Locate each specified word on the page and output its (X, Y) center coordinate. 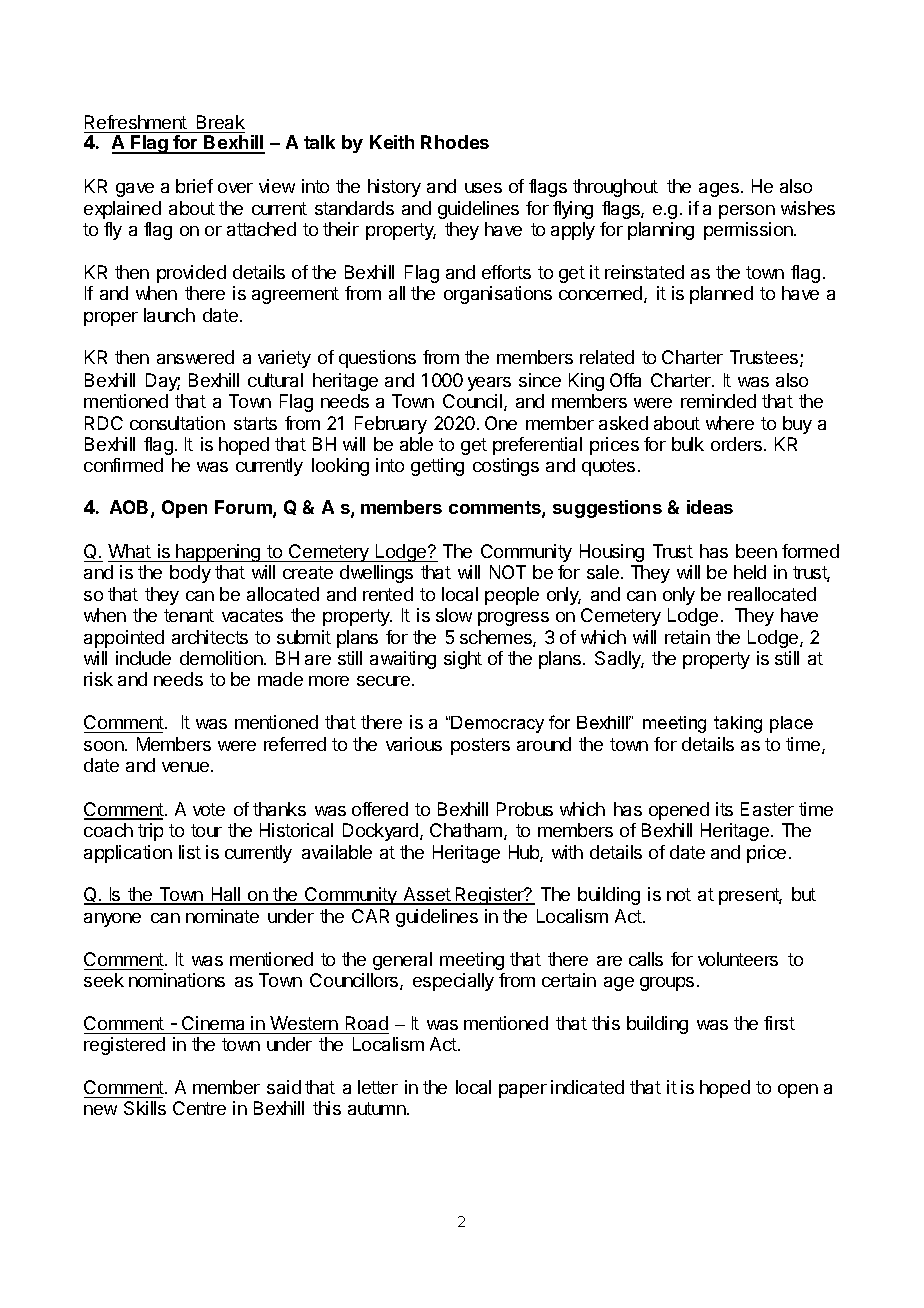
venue (185, 767)
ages (719, 190)
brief (194, 186)
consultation (177, 423)
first (779, 1023)
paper (523, 1091)
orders (738, 444)
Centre (199, 1108)
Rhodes (455, 142)
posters (480, 746)
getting (437, 467)
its (724, 809)
